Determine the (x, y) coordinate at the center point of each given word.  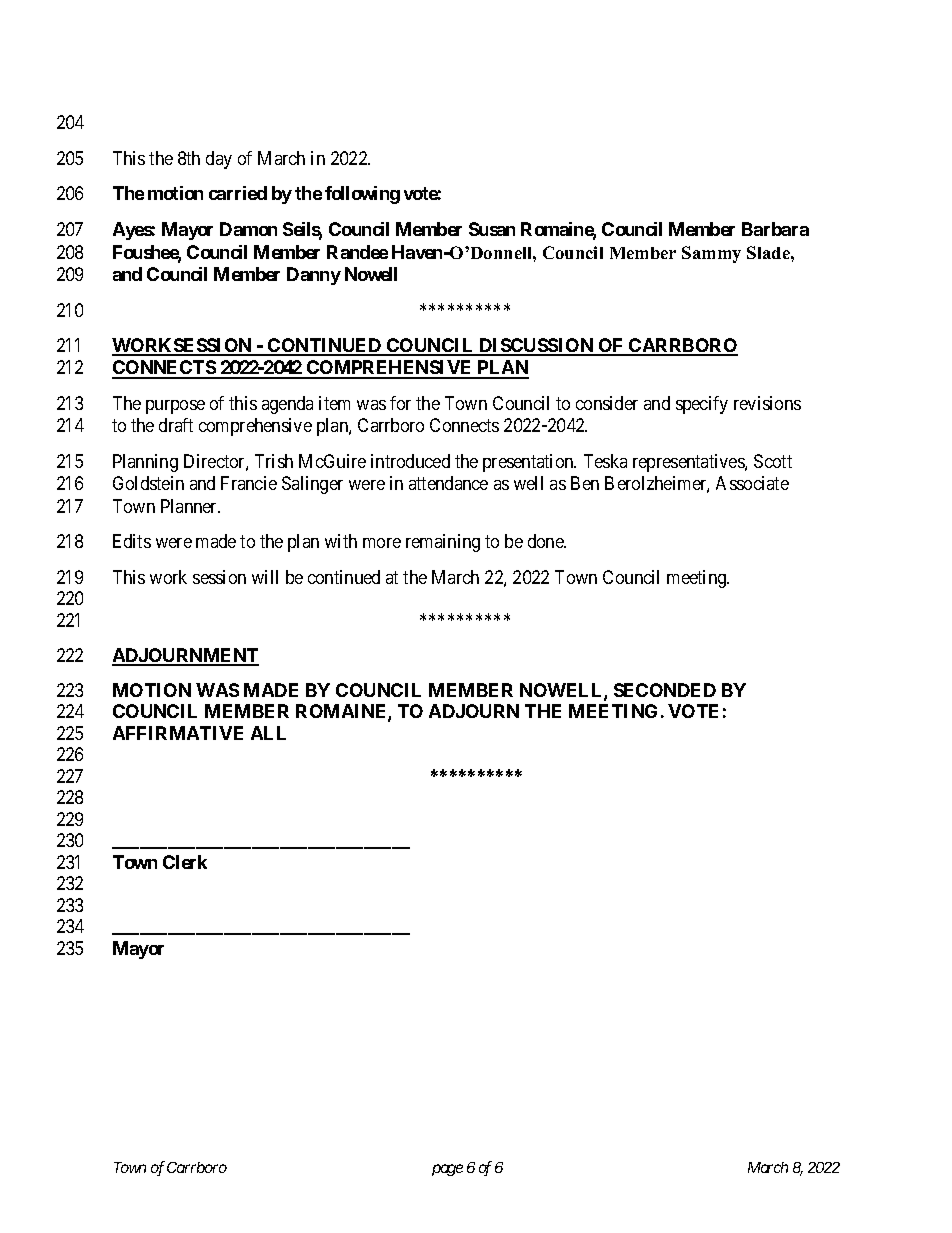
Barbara (775, 229)
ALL (268, 733)
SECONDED (665, 690)
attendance (448, 483)
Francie (249, 483)
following (362, 195)
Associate (752, 483)
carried (238, 193)
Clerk (185, 862)
